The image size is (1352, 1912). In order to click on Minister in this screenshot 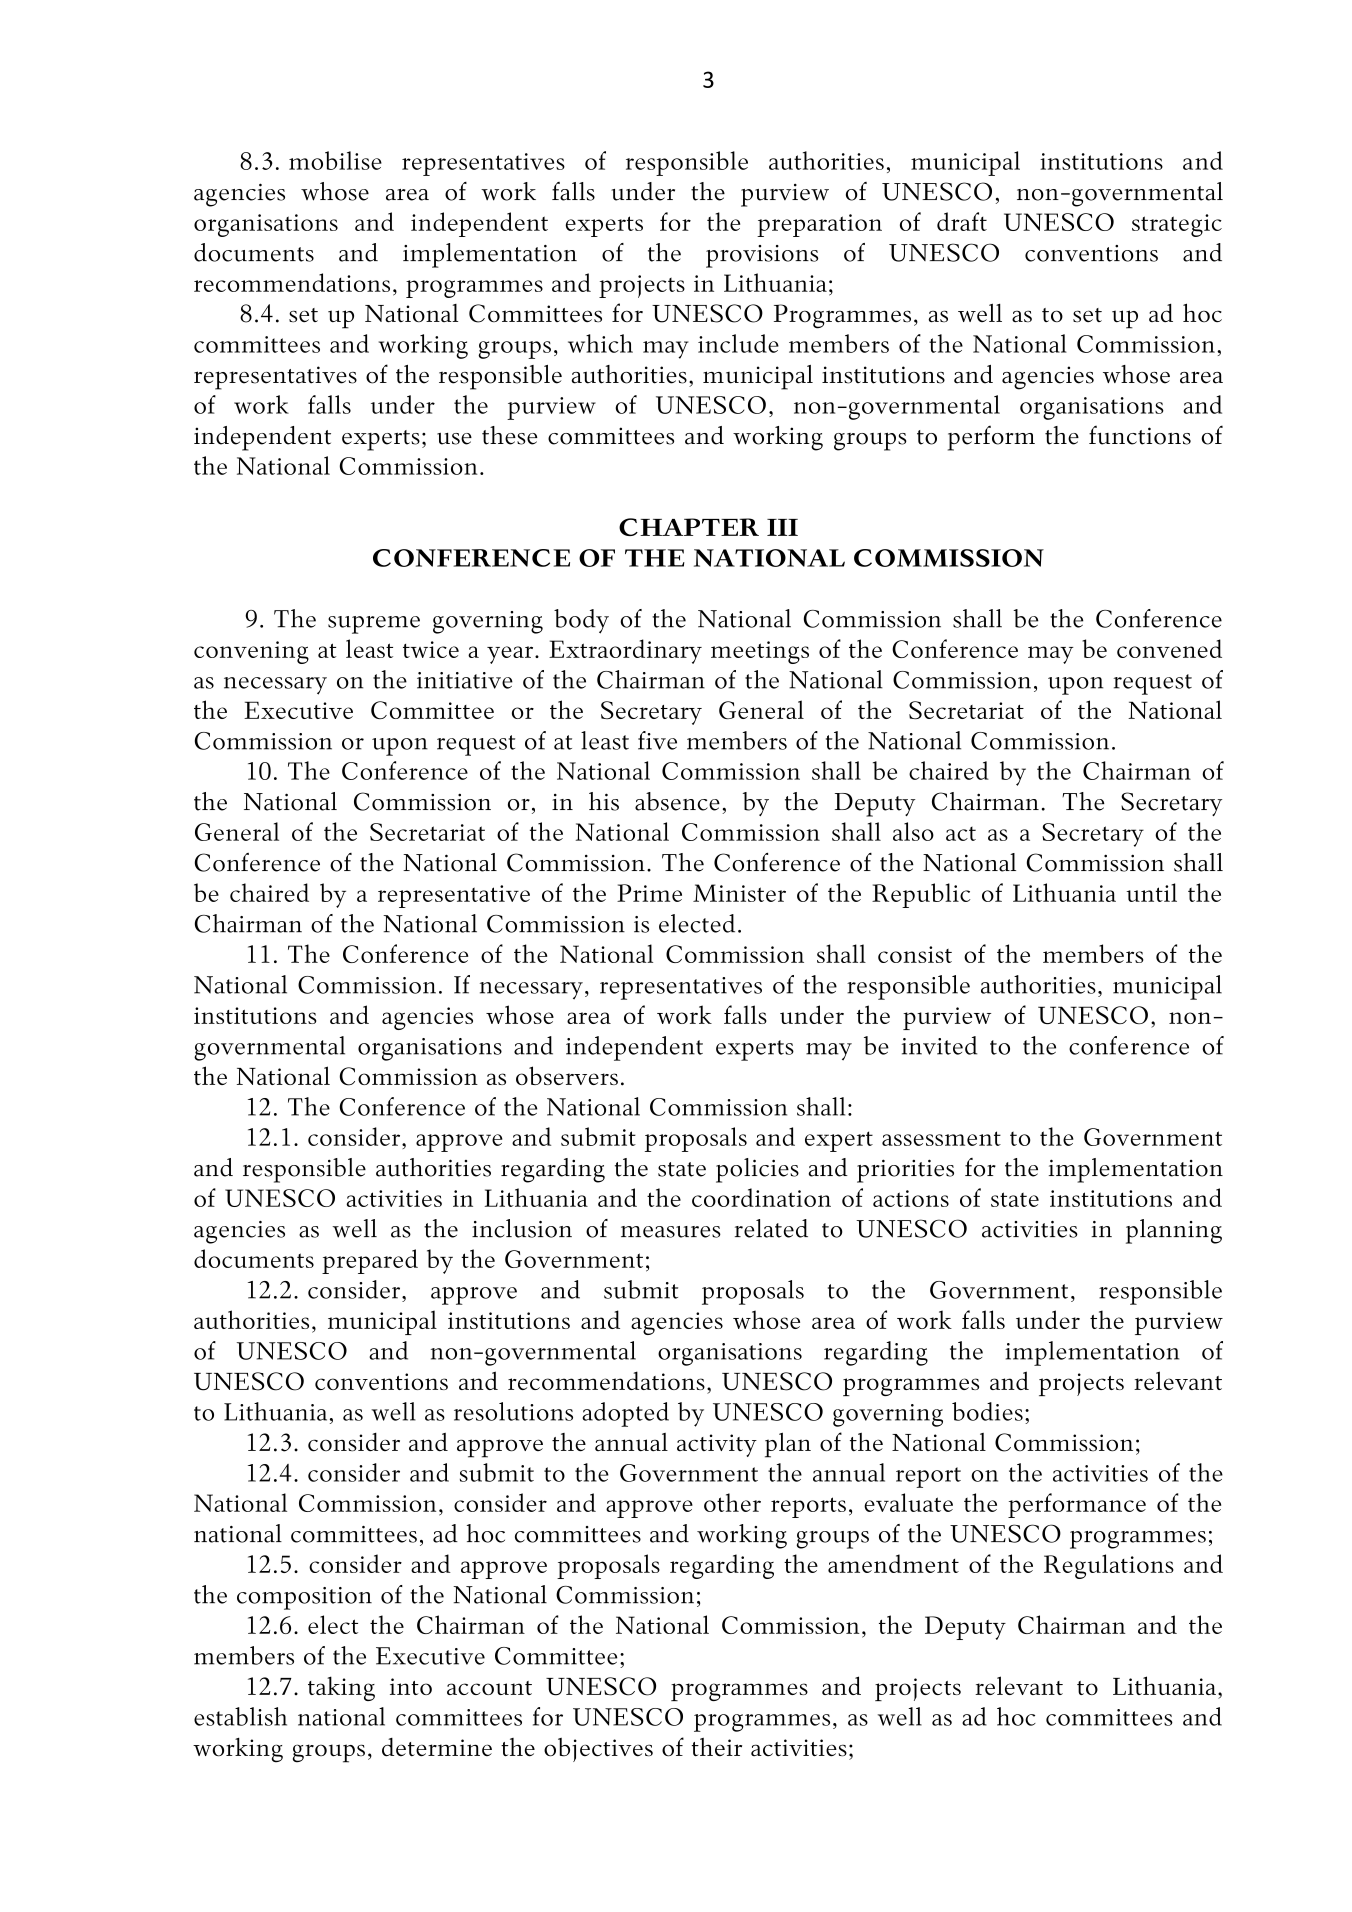, I will do `click(739, 893)`.
